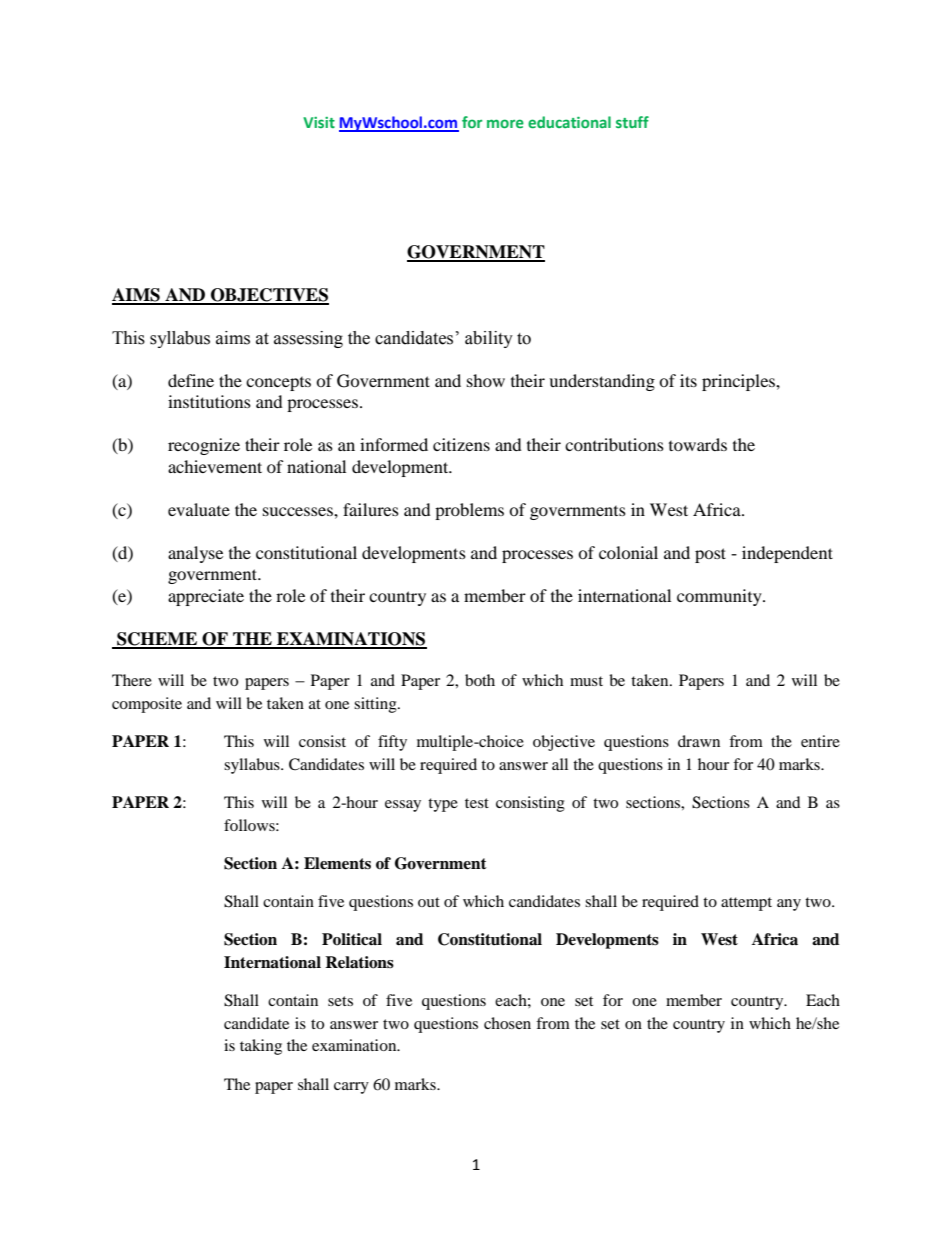 This image has height=1233, width=952. I want to click on attempt, so click(746, 904).
